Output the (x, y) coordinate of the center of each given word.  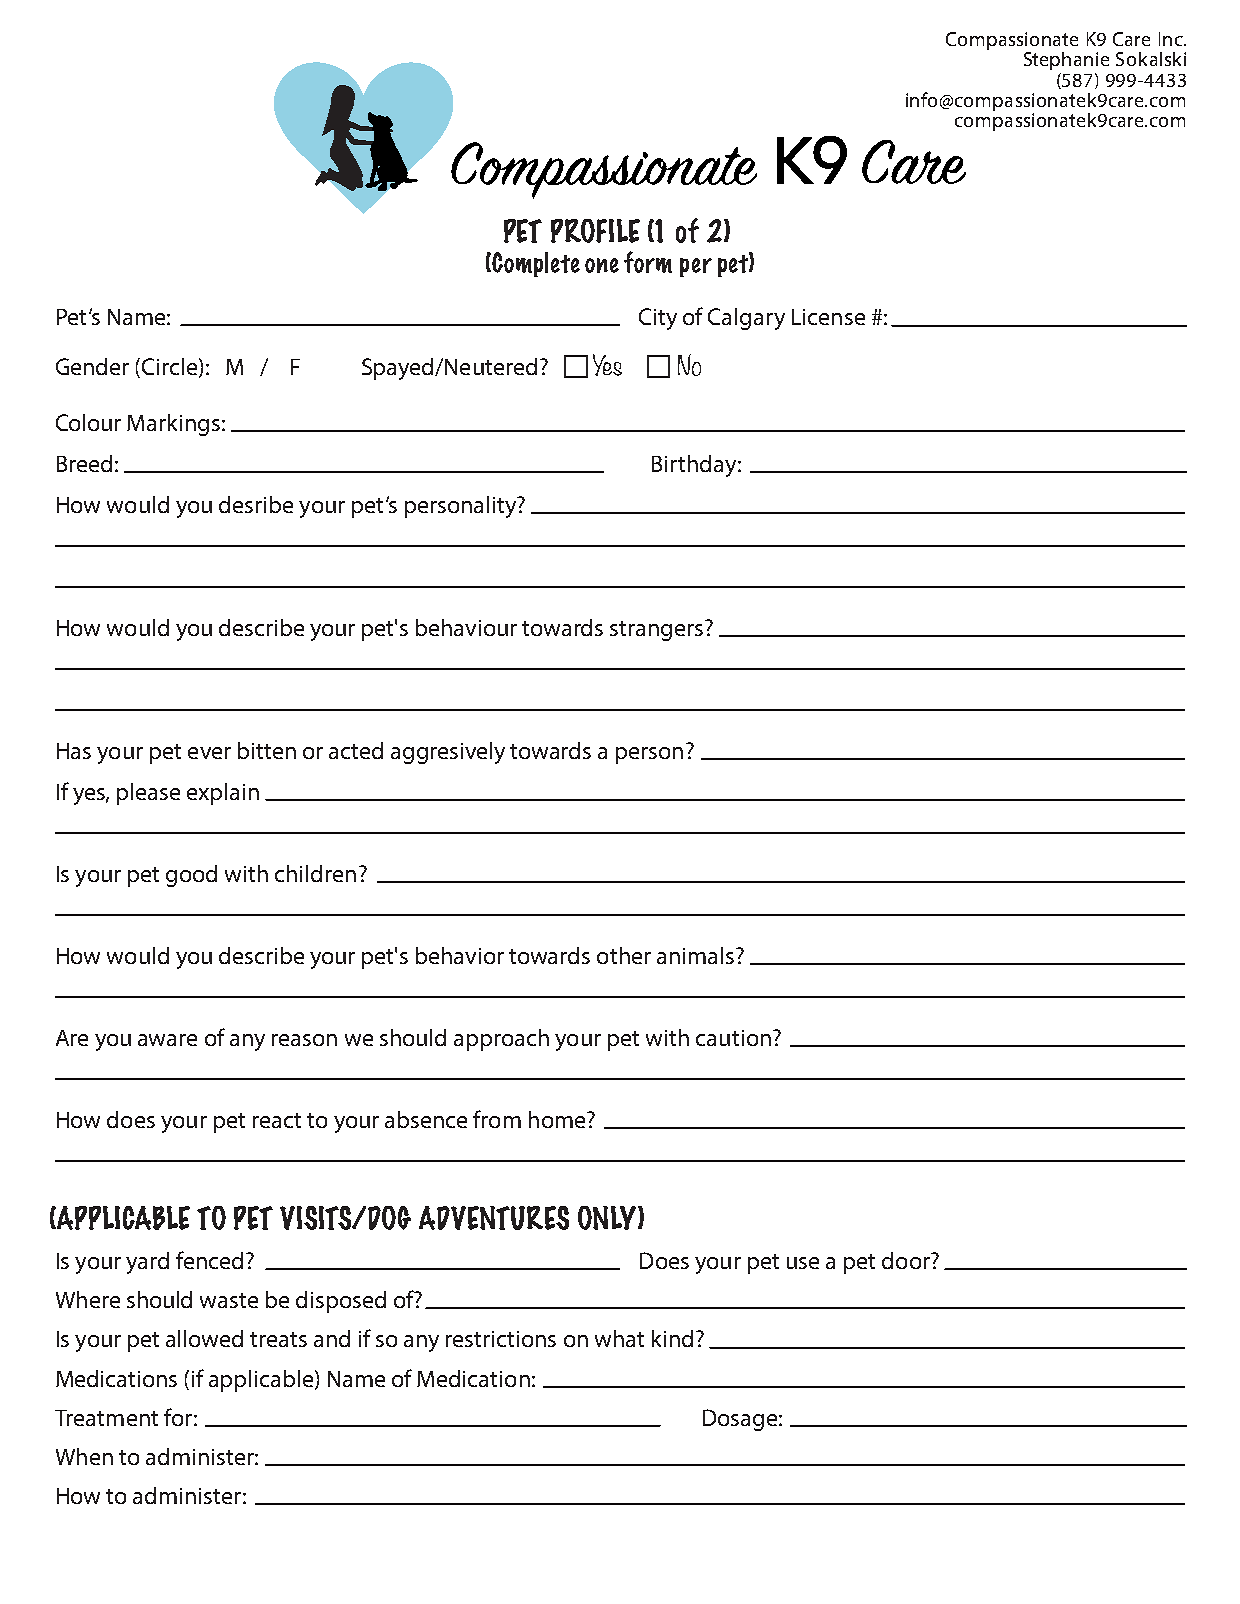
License (828, 317)
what (619, 1338)
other (624, 955)
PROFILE (595, 231)
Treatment (106, 1418)
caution (733, 1038)
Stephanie (1066, 61)
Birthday (694, 466)
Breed (84, 463)
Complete (535, 264)
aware (167, 1040)
